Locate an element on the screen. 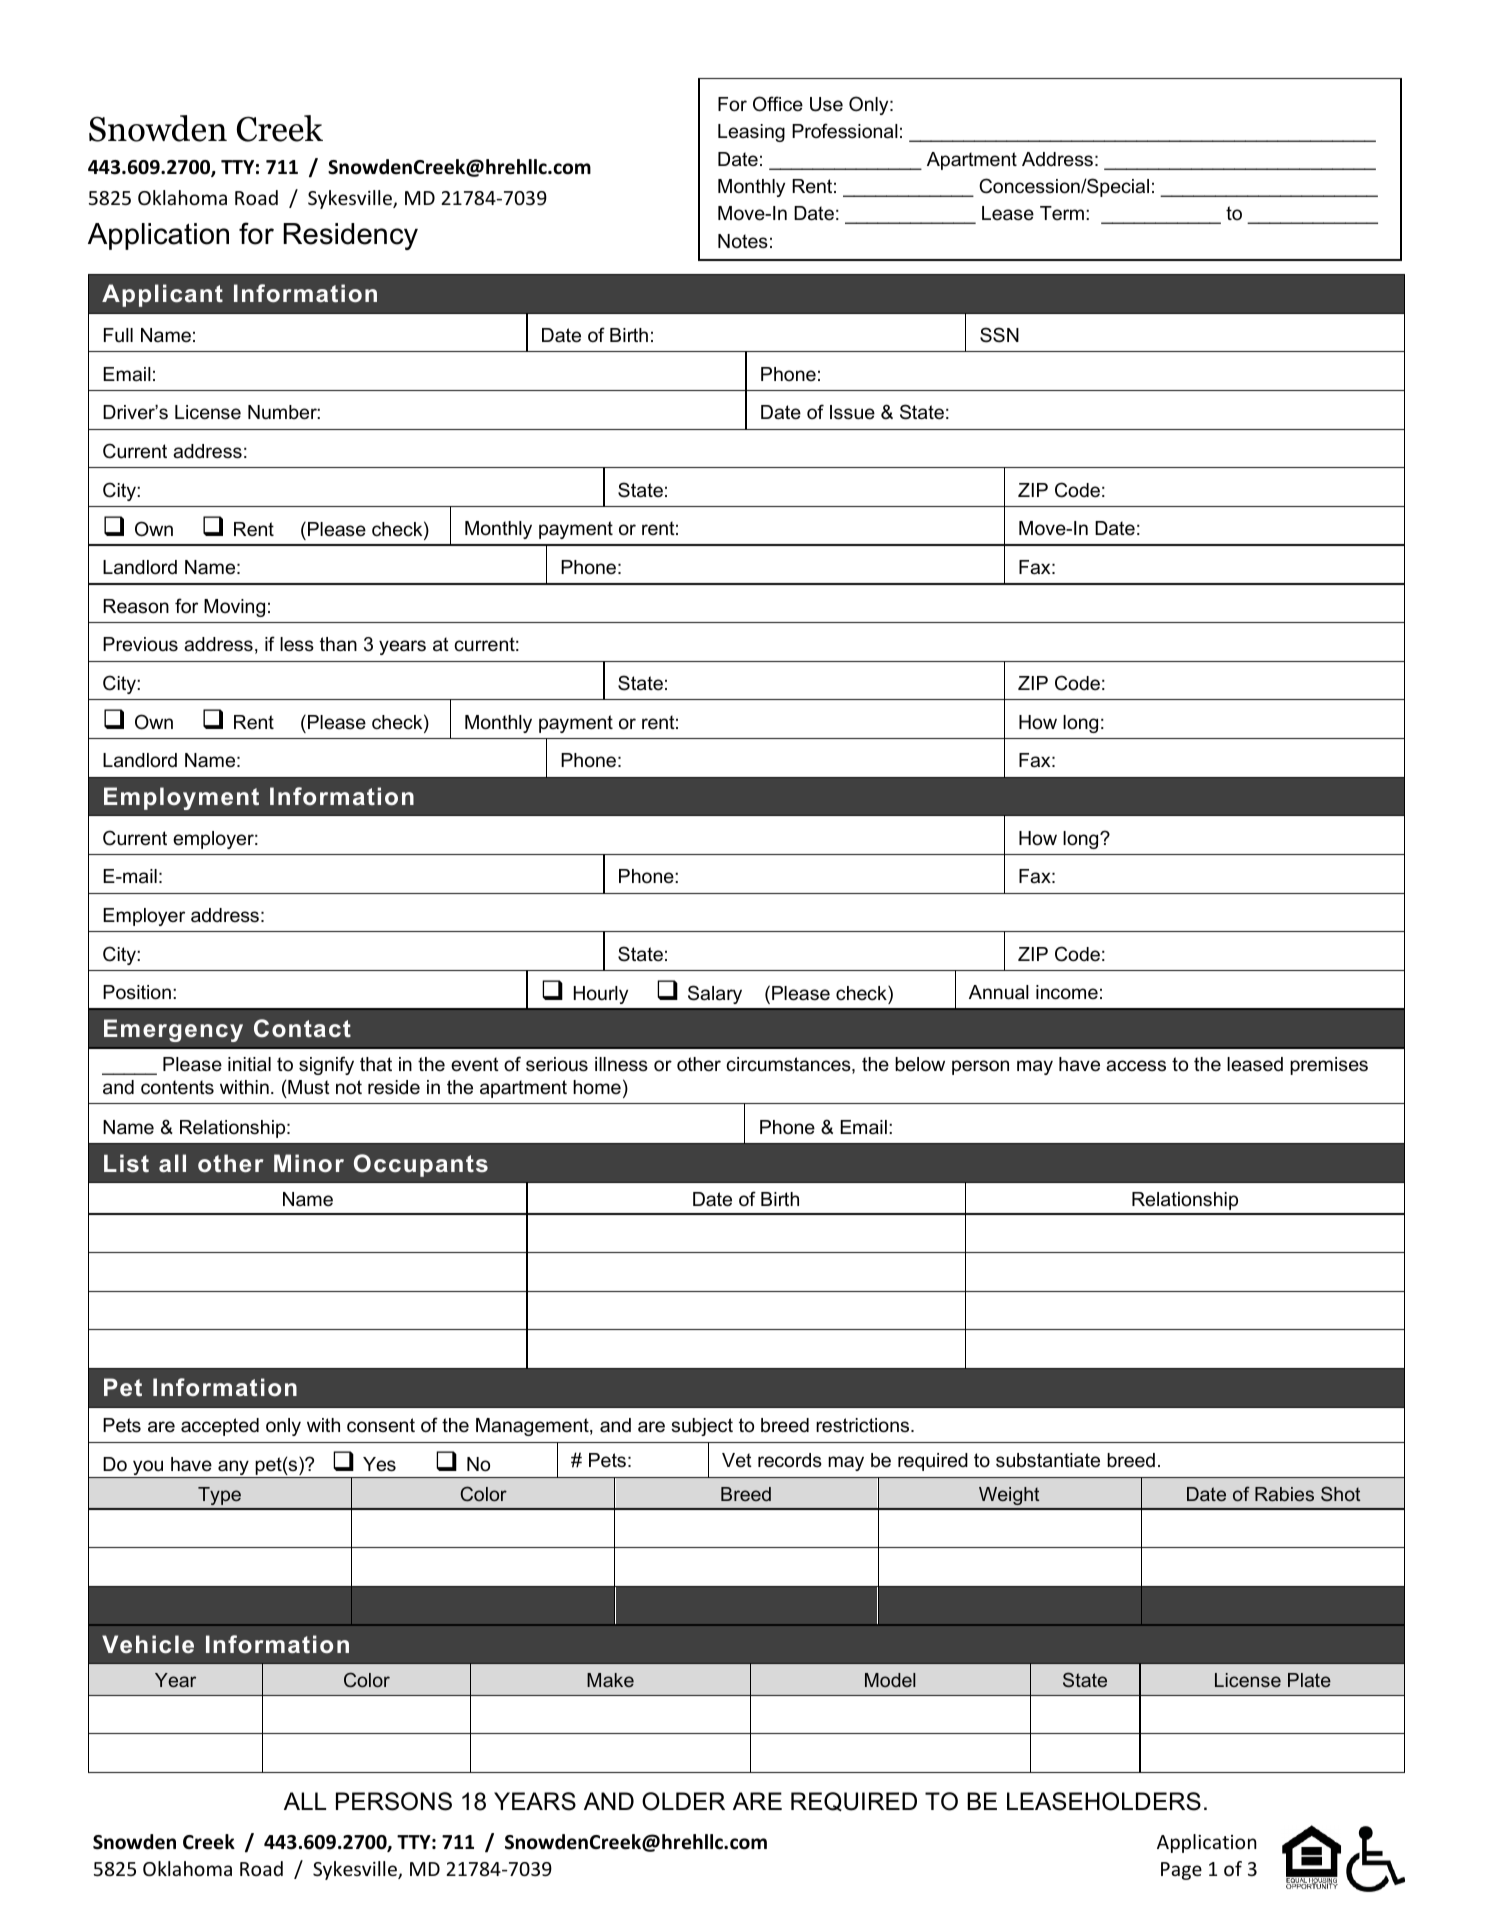 This screenshot has height=1932, width=1493. Applicant is located at coordinates (162, 295).
